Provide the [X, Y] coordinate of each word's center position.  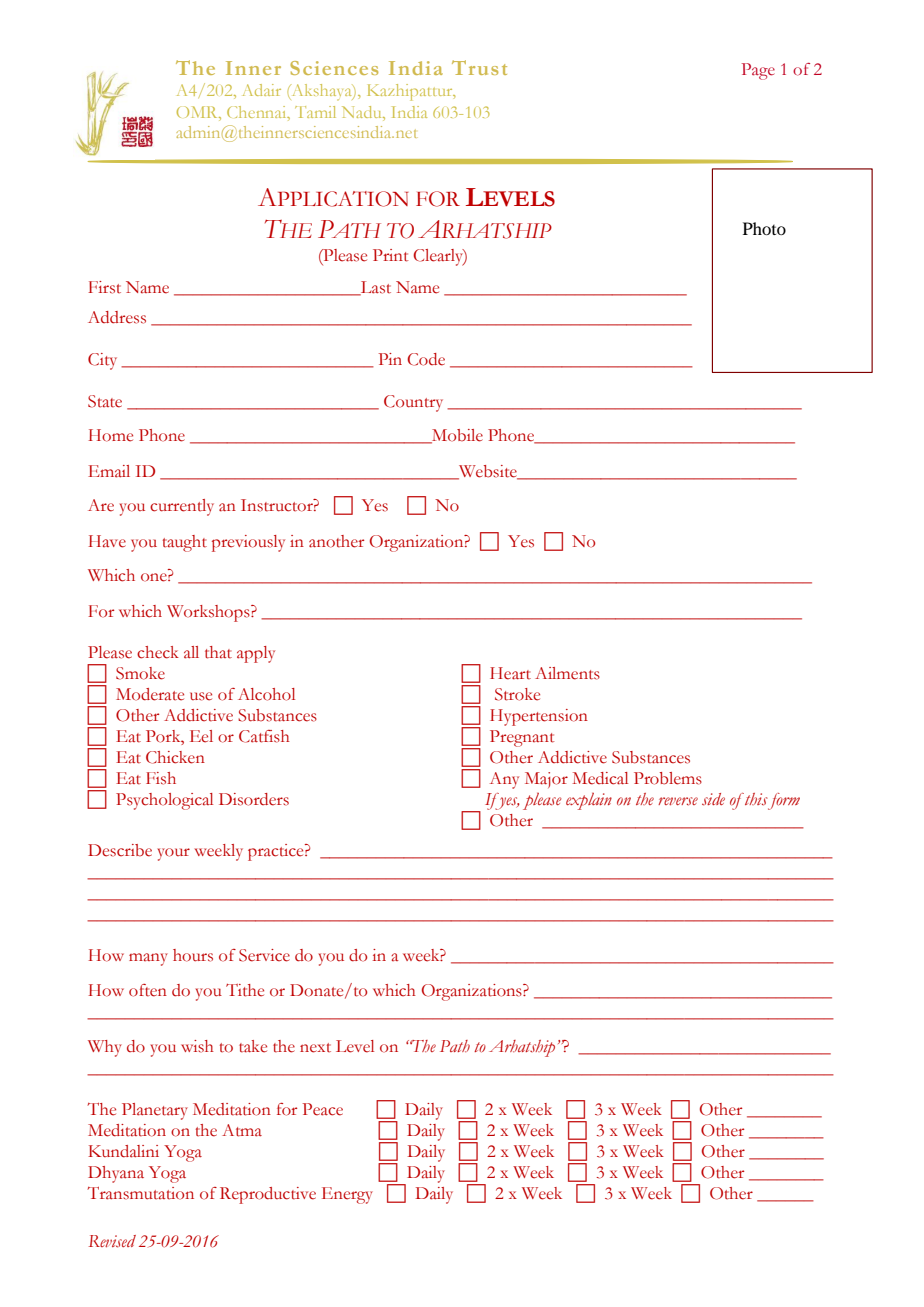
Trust [479, 67]
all [191, 652]
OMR [198, 112]
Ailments [567, 673]
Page [758, 71]
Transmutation [140, 1193]
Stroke [517, 694]
